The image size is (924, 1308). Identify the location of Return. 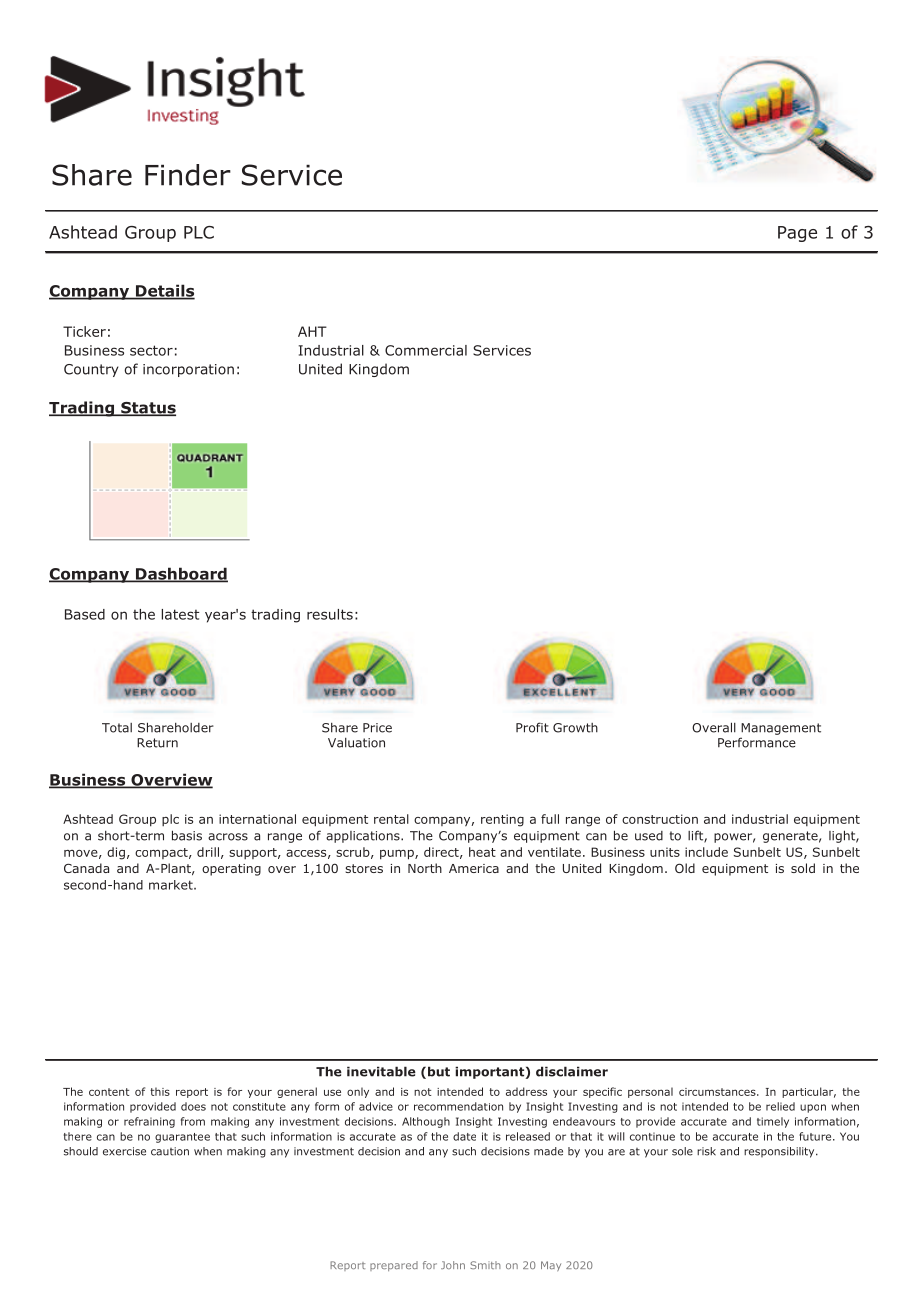
(157, 743).
